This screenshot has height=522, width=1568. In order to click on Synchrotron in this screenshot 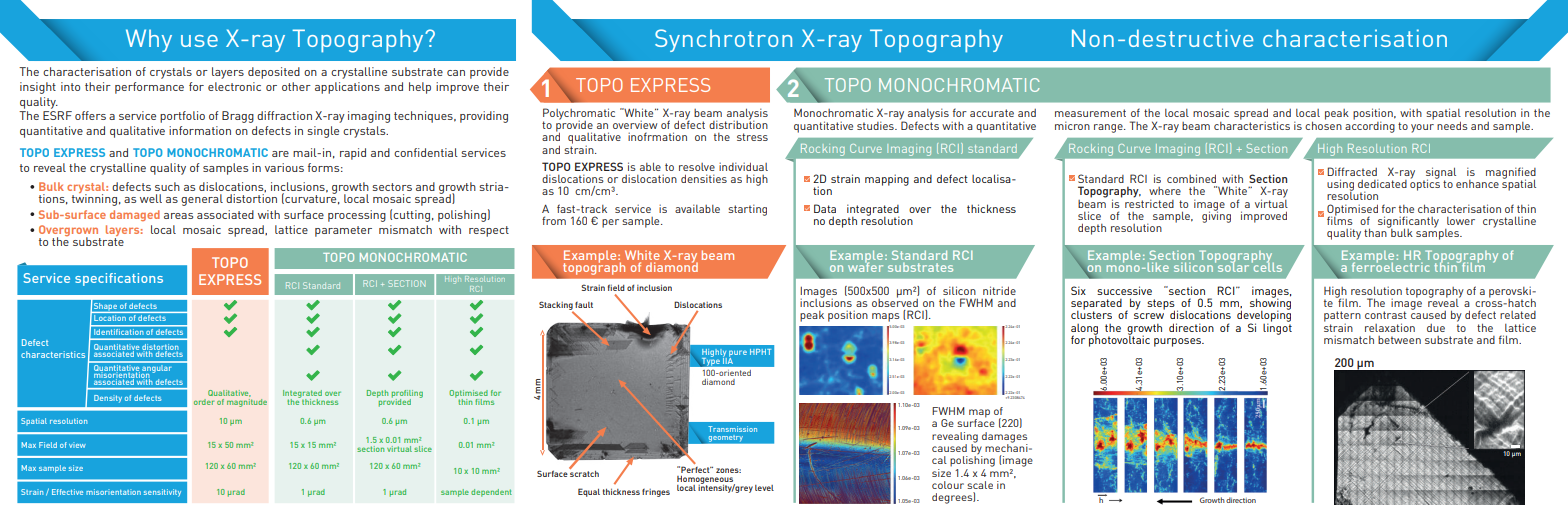, I will do `click(723, 40)`.
